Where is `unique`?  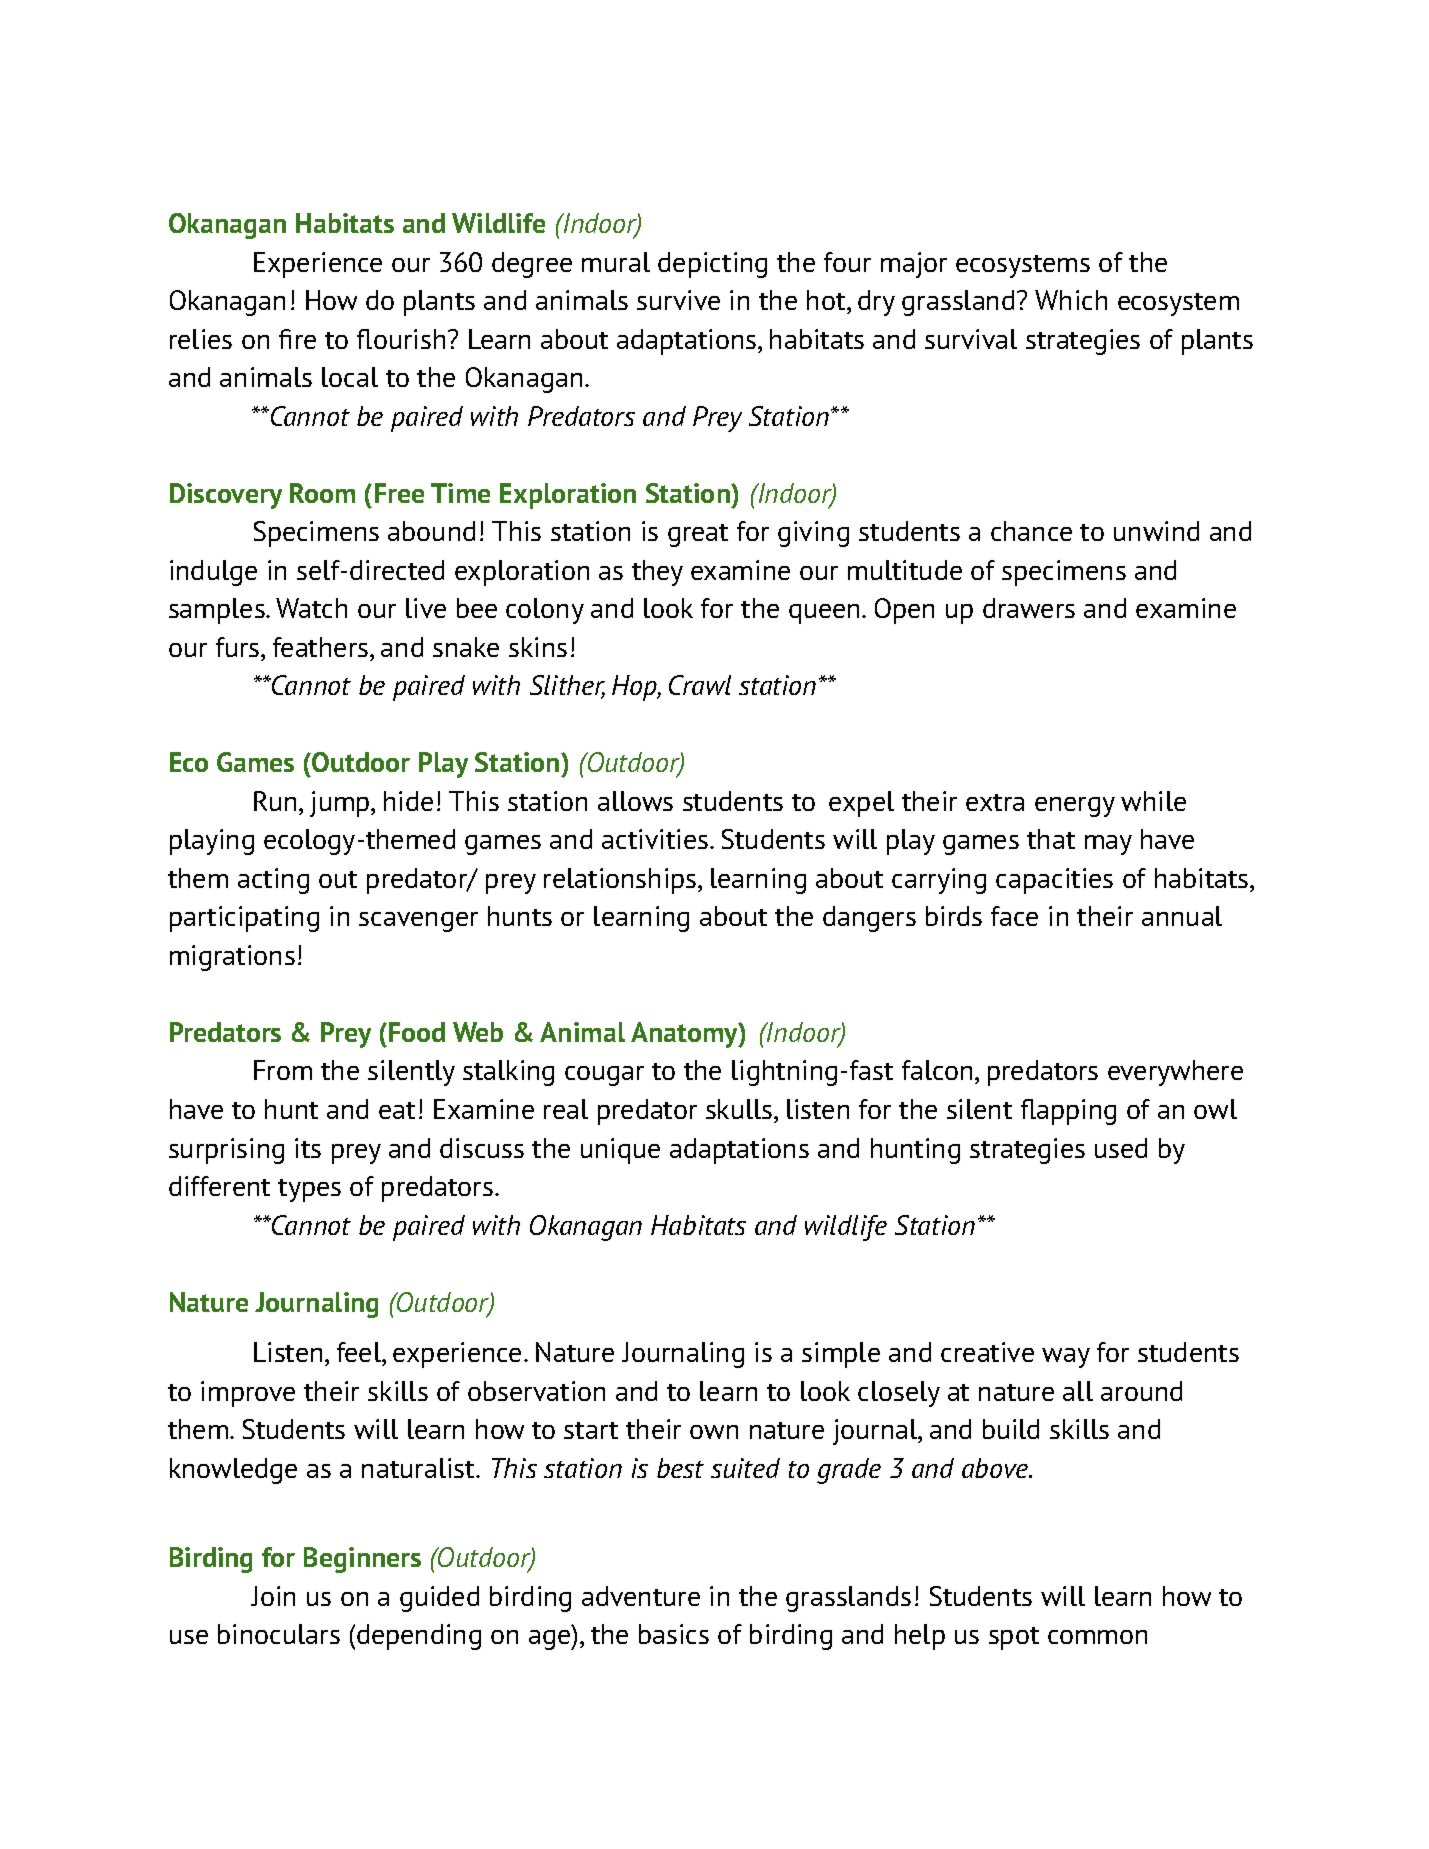 unique is located at coordinates (620, 1151).
